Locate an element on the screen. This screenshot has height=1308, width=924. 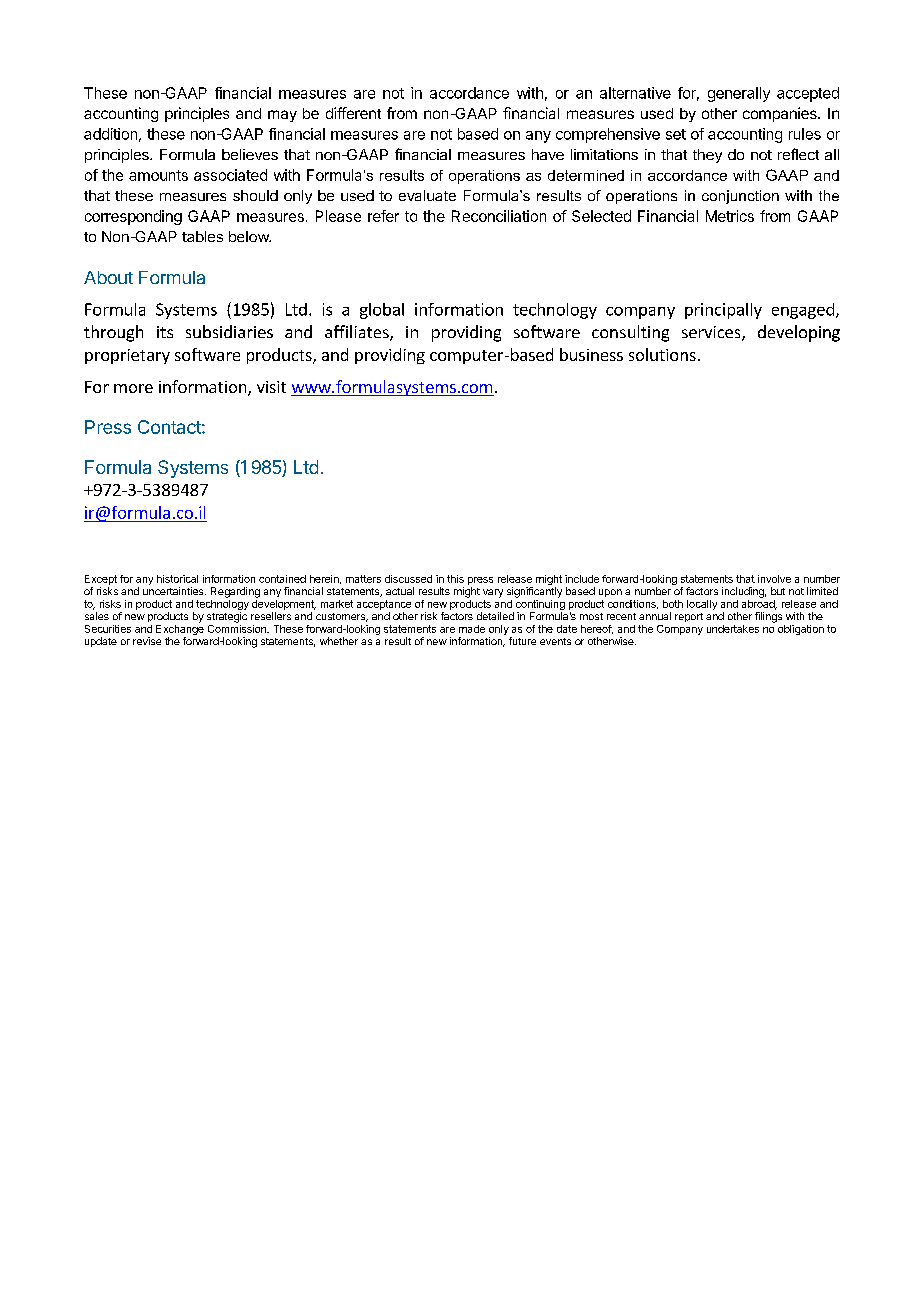
About is located at coordinates (108, 277).
